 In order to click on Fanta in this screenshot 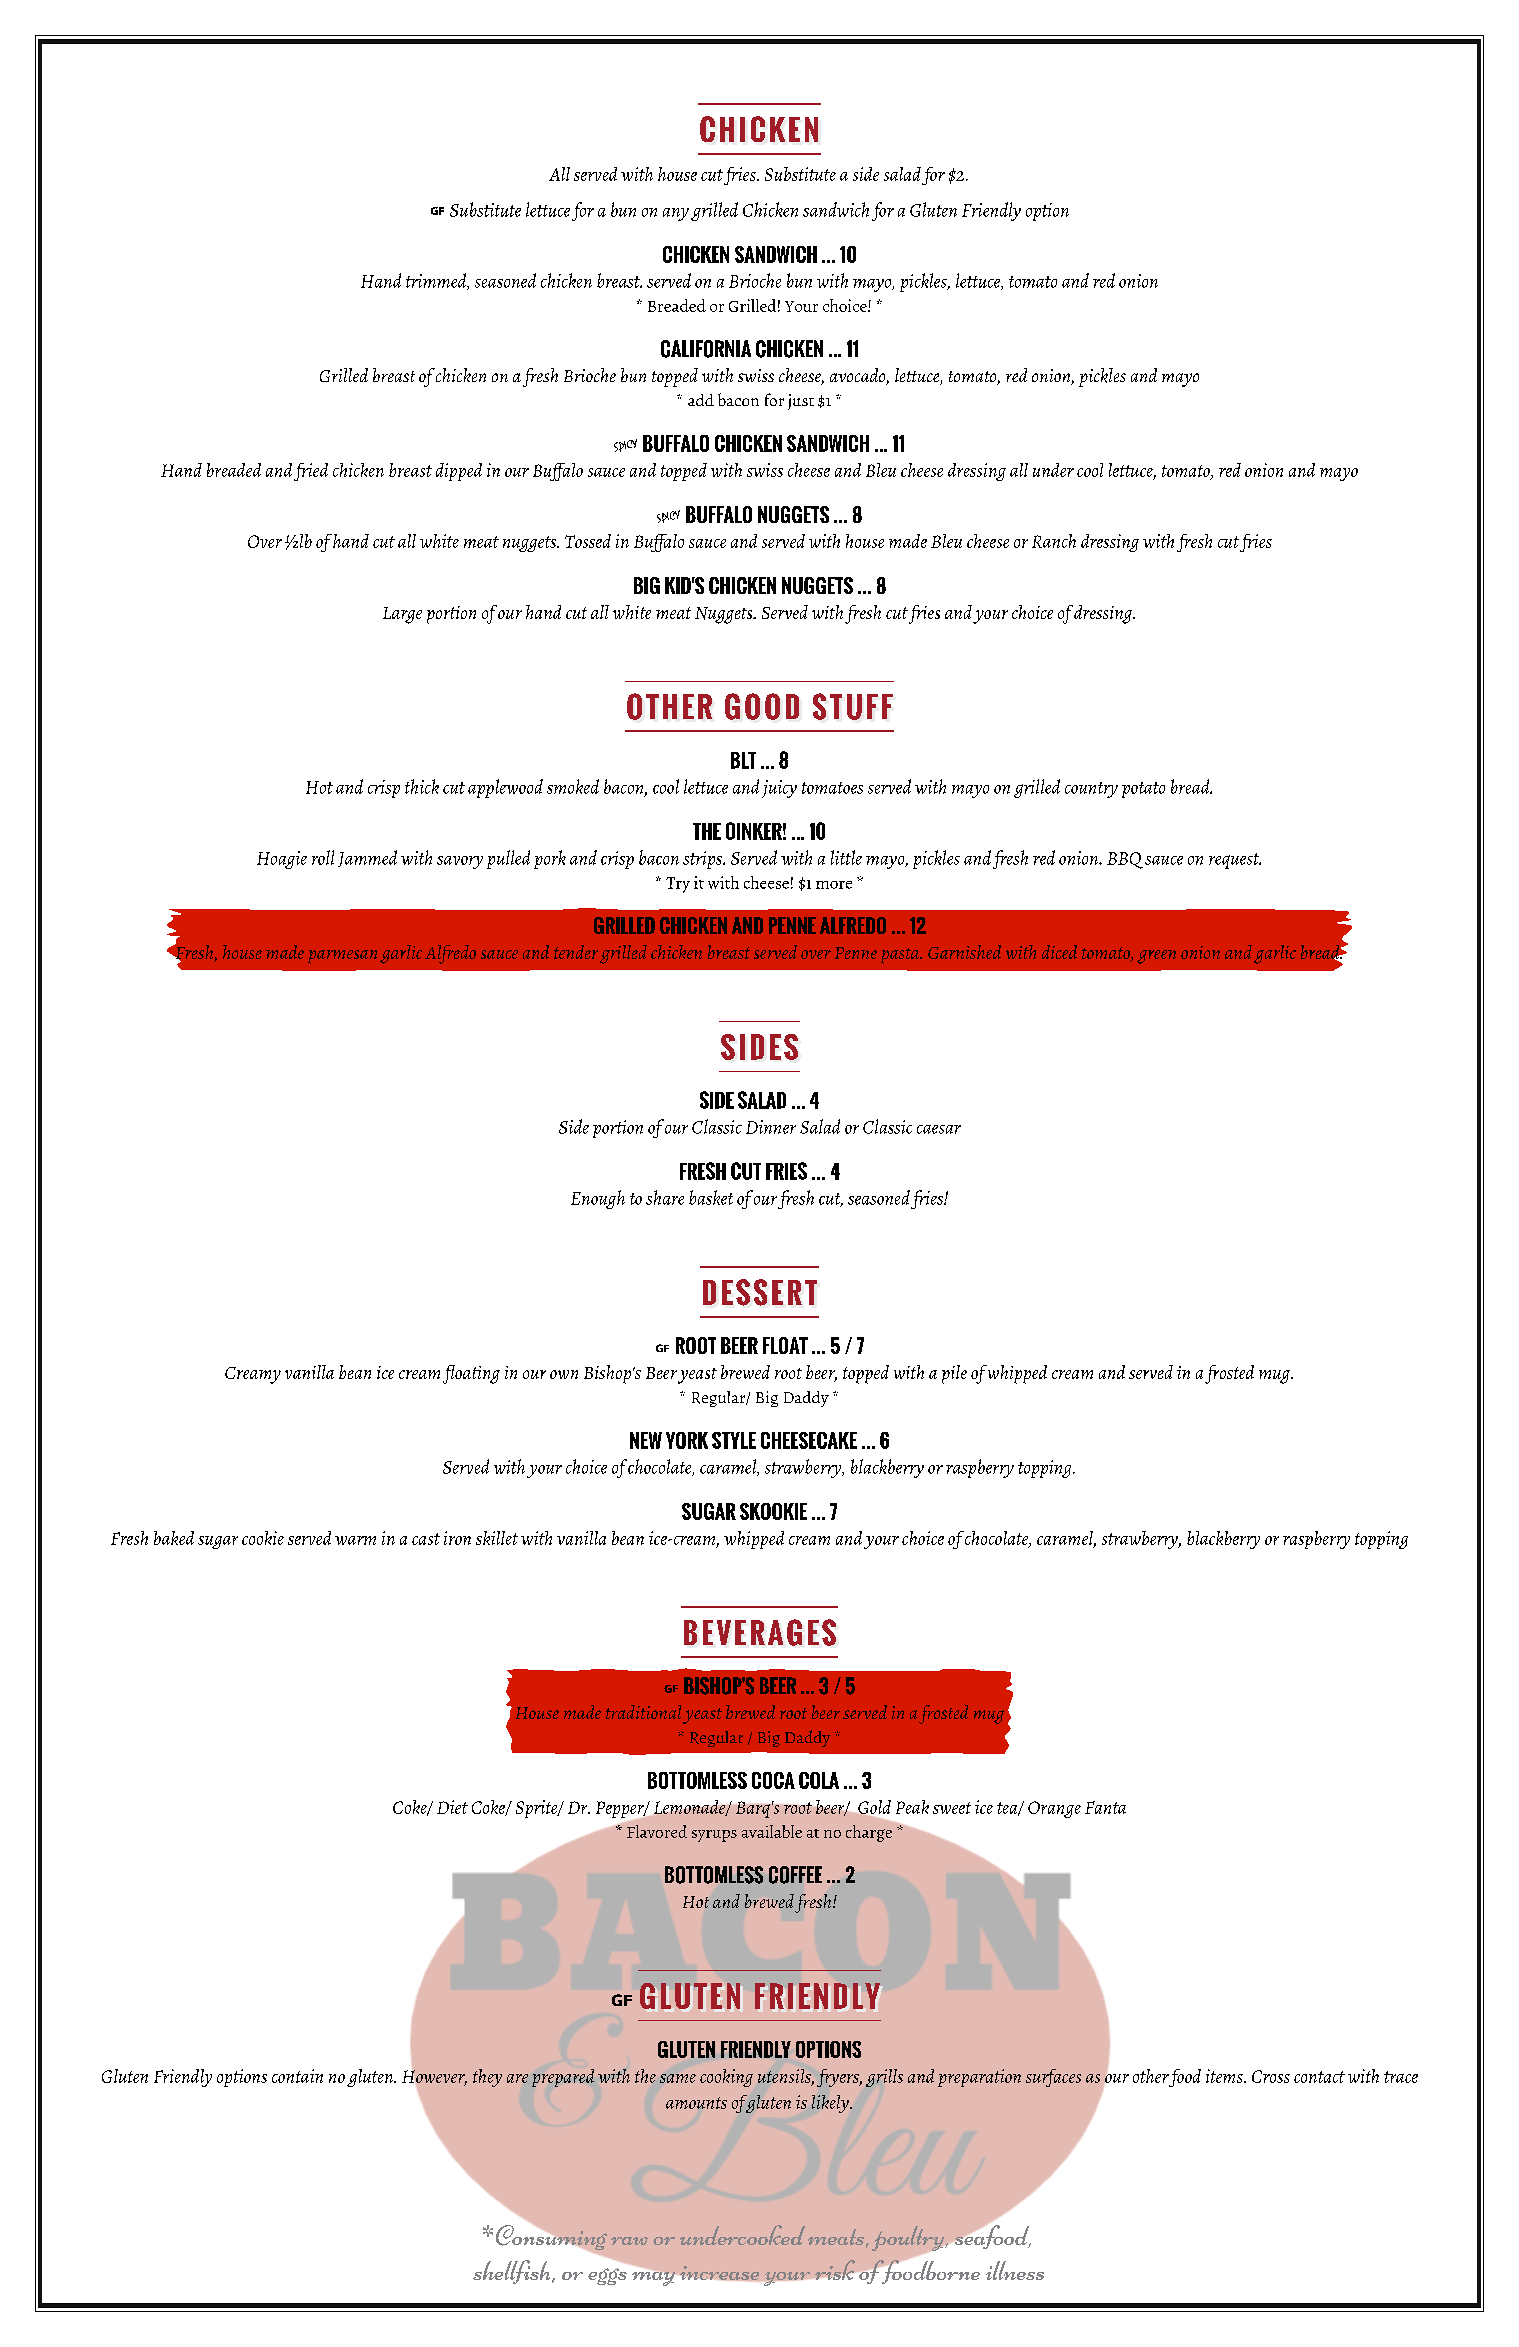, I will do `click(1105, 1807)`.
